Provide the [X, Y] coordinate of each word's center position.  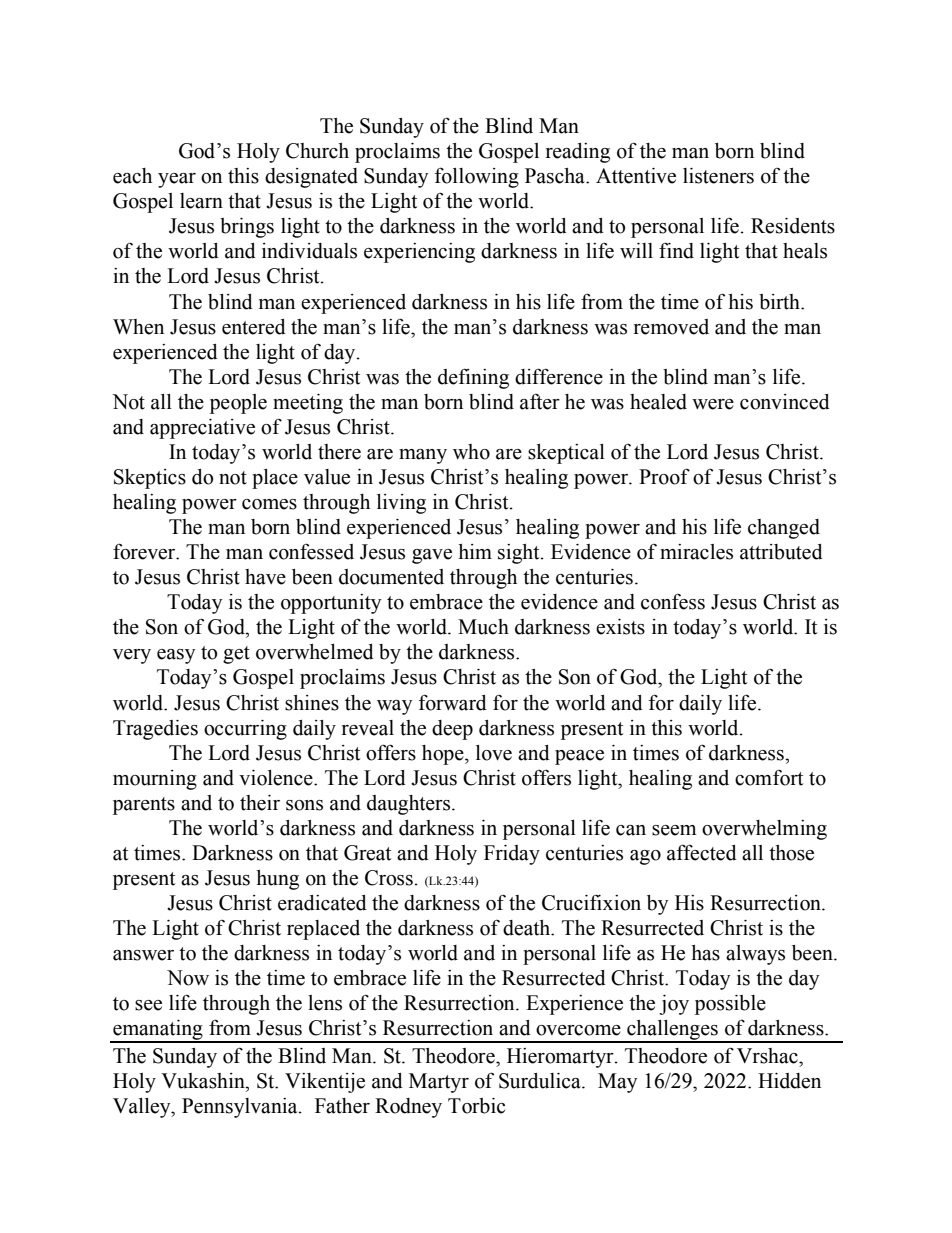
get [236, 655]
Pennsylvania [241, 1108]
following [477, 177]
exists [620, 627]
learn [201, 201]
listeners [718, 176]
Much [483, 627]
